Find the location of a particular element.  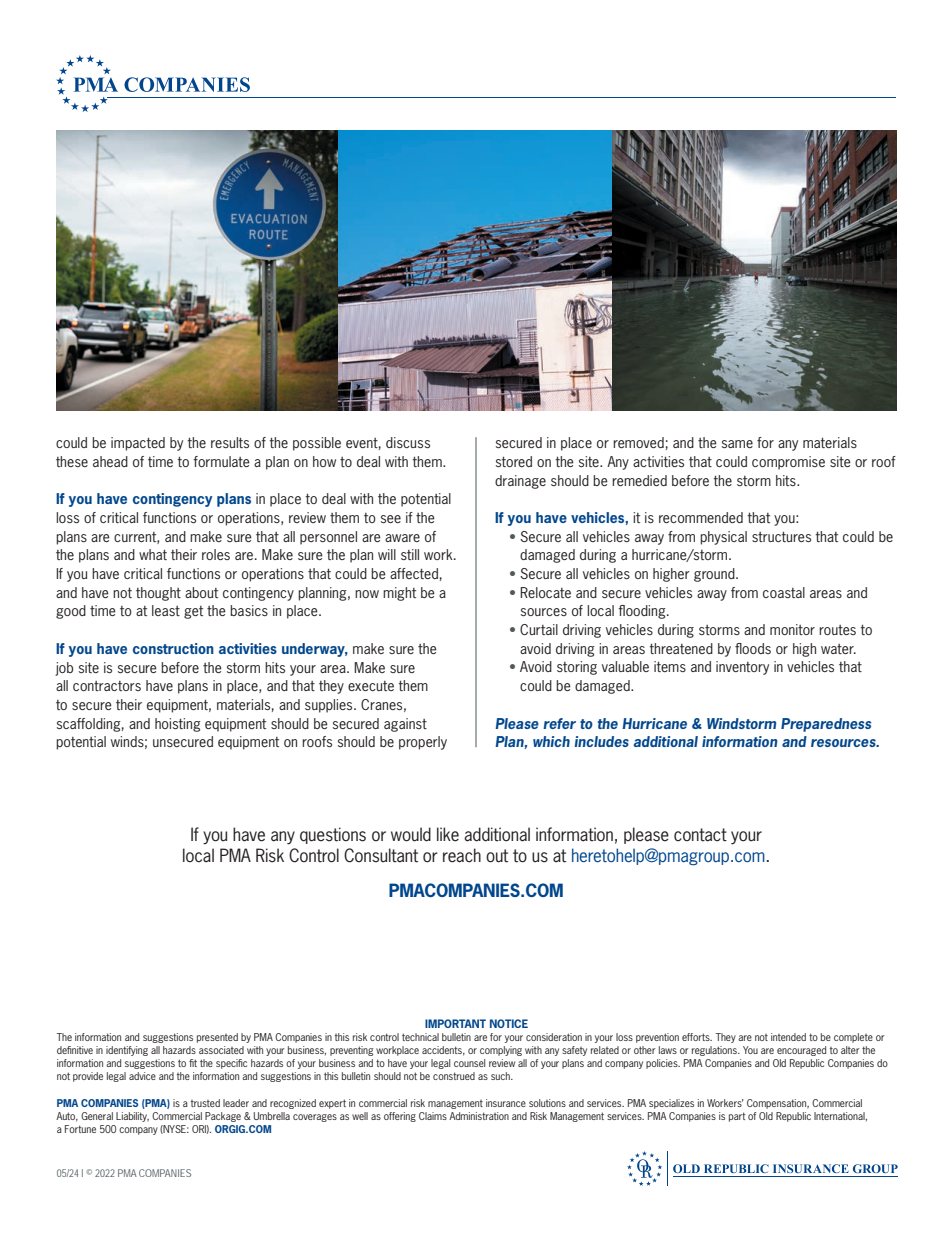

stored is located at coordinates (514, 461).
